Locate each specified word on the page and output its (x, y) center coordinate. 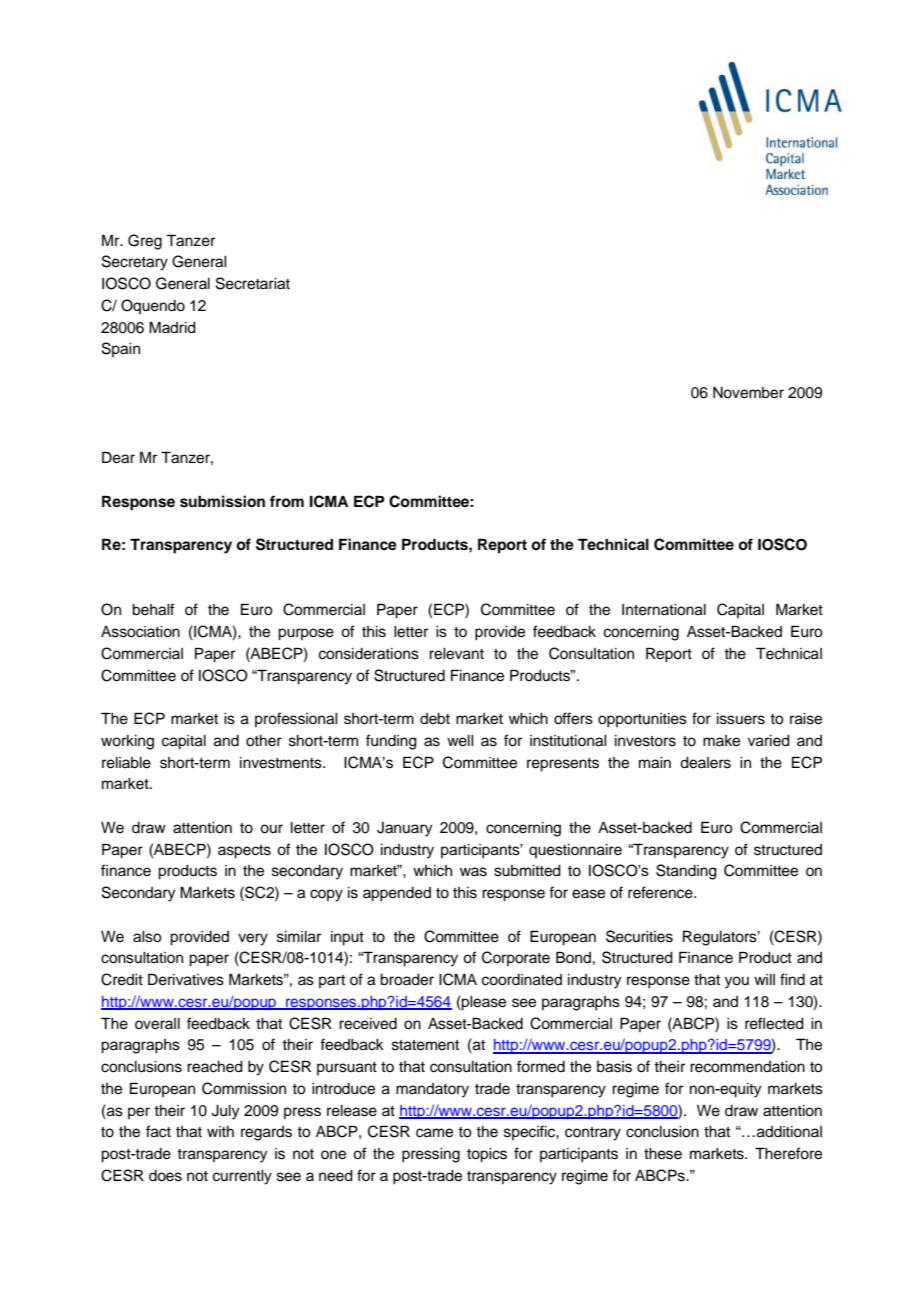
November (748, 393)
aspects (244, 852)
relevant (456, 654)
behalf (153, 609)
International (664, 610)
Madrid (172, 327)
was (473, 872)
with (220, 1131)
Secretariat (253, 283)
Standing (686, 872)
